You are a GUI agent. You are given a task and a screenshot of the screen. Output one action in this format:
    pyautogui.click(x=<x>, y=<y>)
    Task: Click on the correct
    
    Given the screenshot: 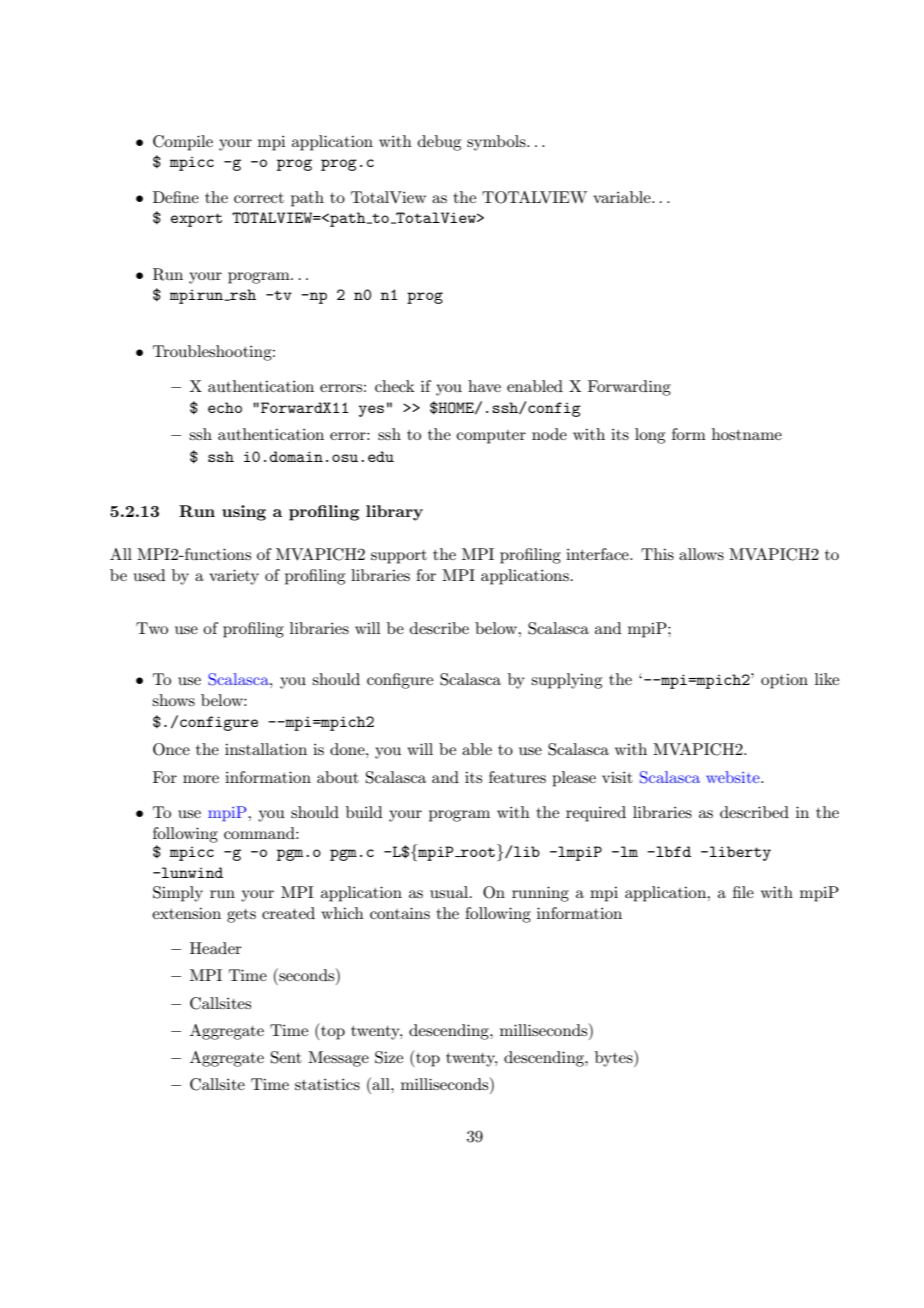 What is the action you would take?
    pyautogui.click(x=259, y=198)
